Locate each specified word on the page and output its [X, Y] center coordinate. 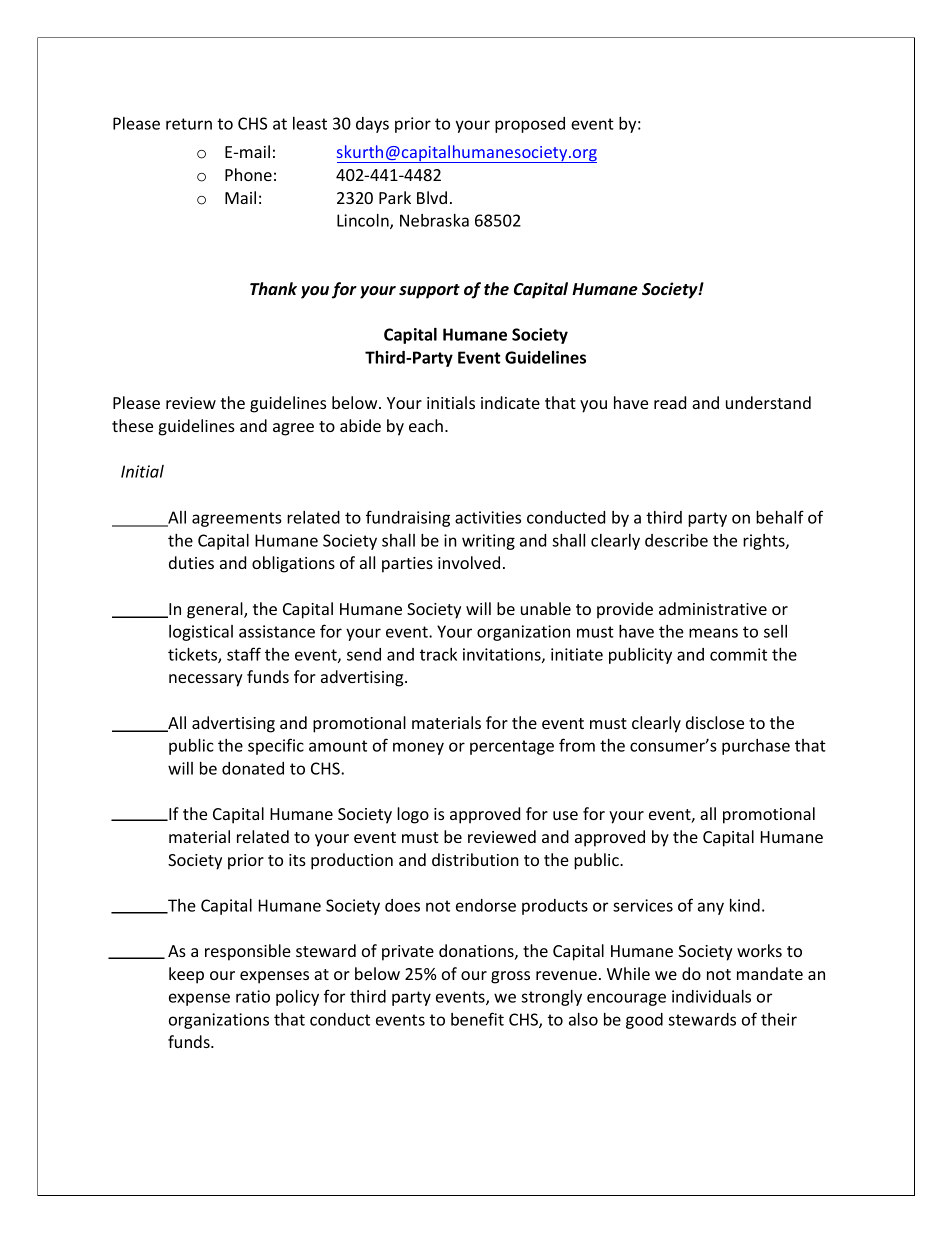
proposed [530, 125]
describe [676, 540]
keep [186, 975]
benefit [477, 1019]
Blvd [432, 197]
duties [191, 562]
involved [469, 562]
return [189, 124]
